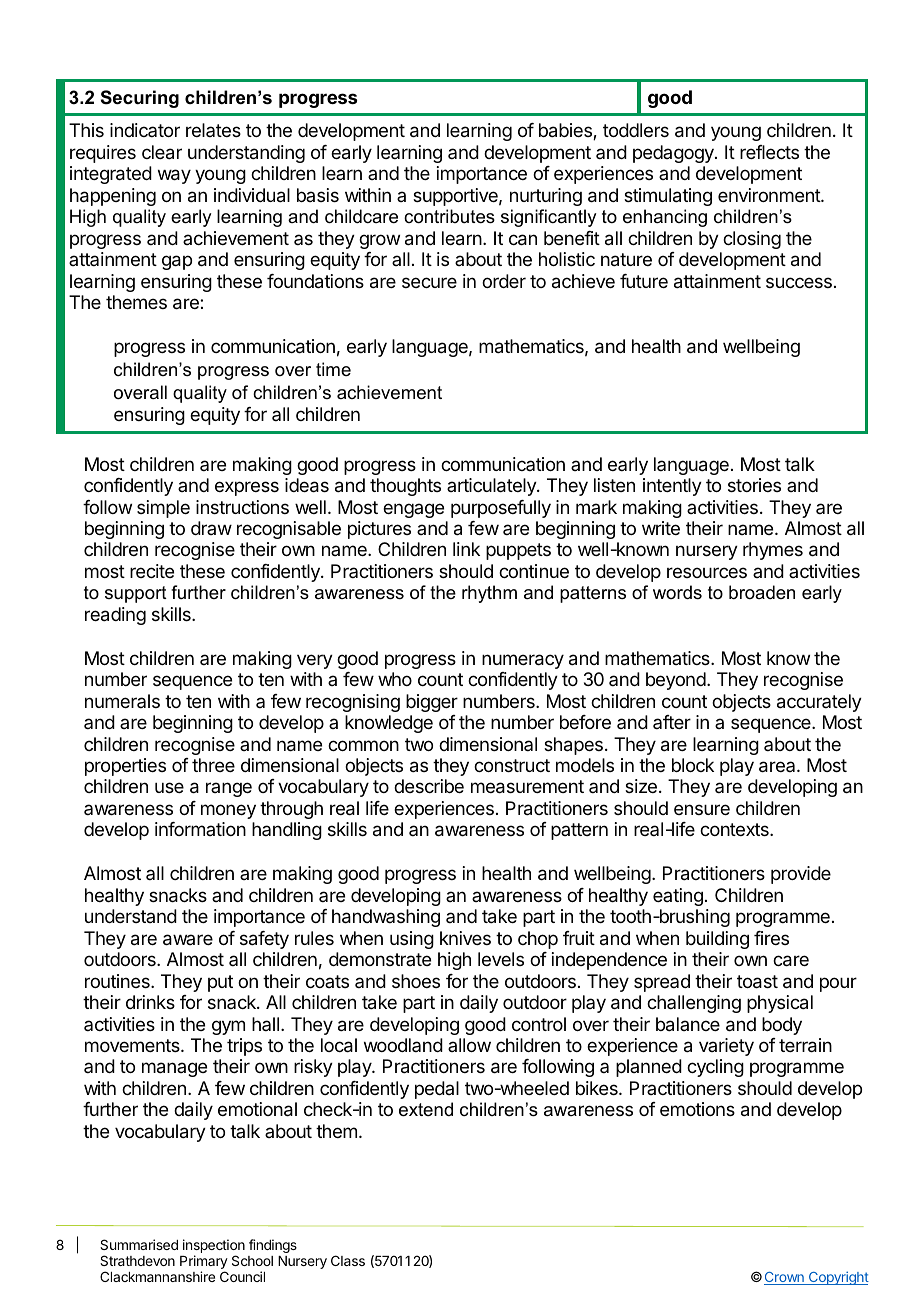 Image resolution: width=924 pixels, height=1308 pixels. I want to click on Crown, so click(785, 1278).
